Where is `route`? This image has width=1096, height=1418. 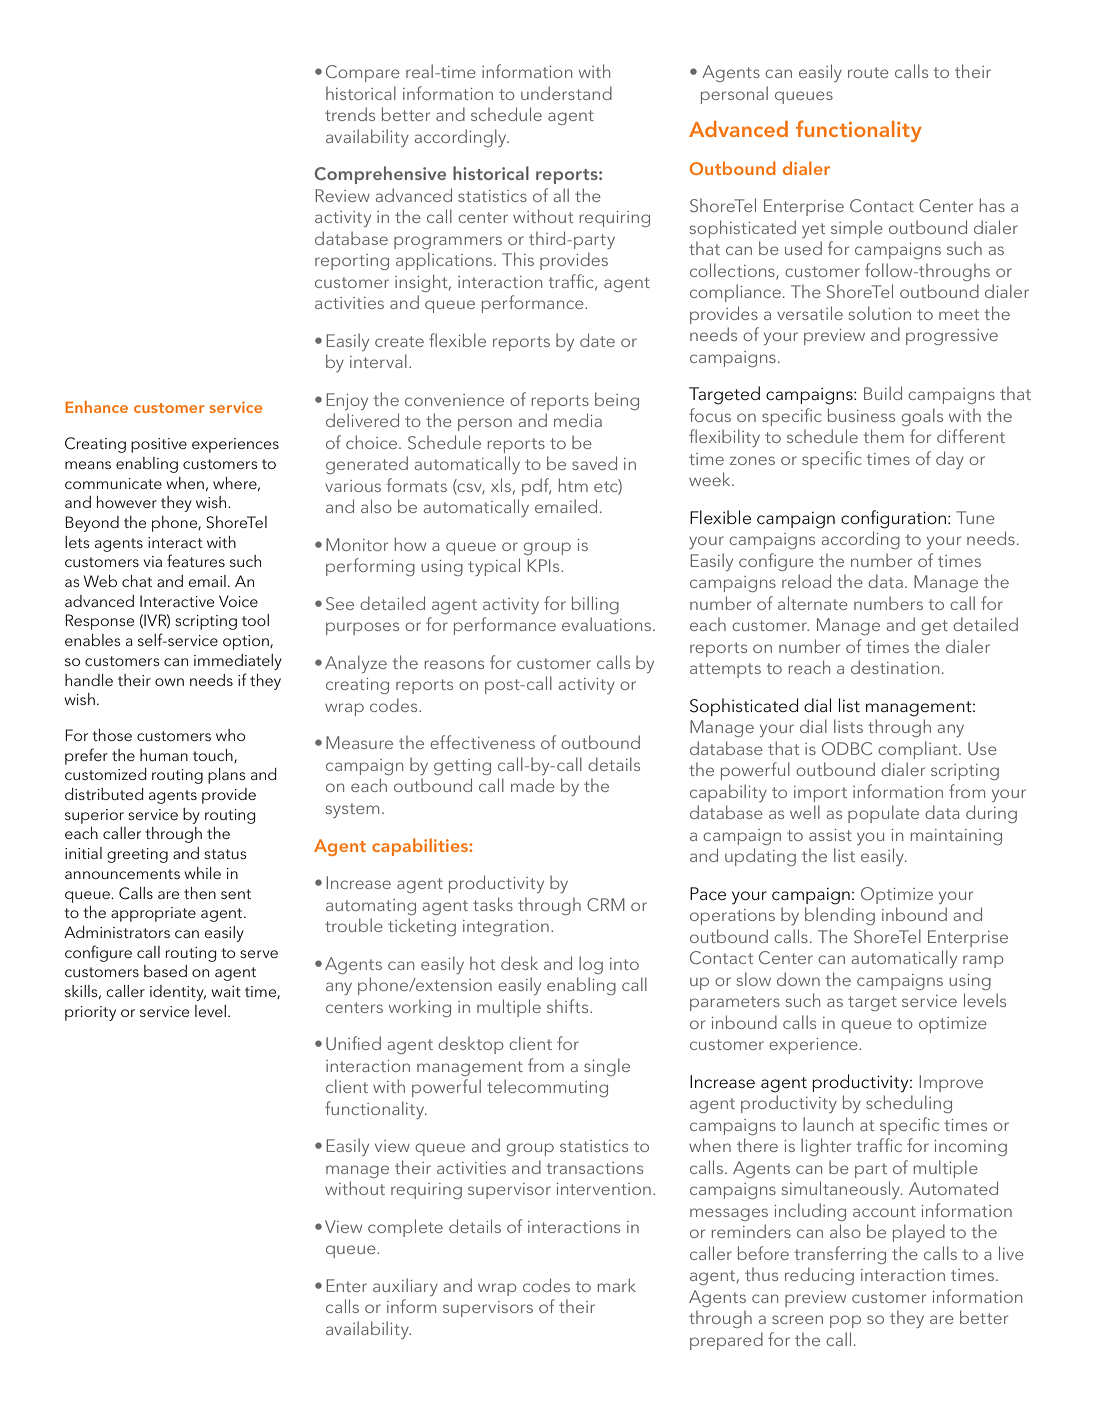
route is located at coordinates (868, 72).
